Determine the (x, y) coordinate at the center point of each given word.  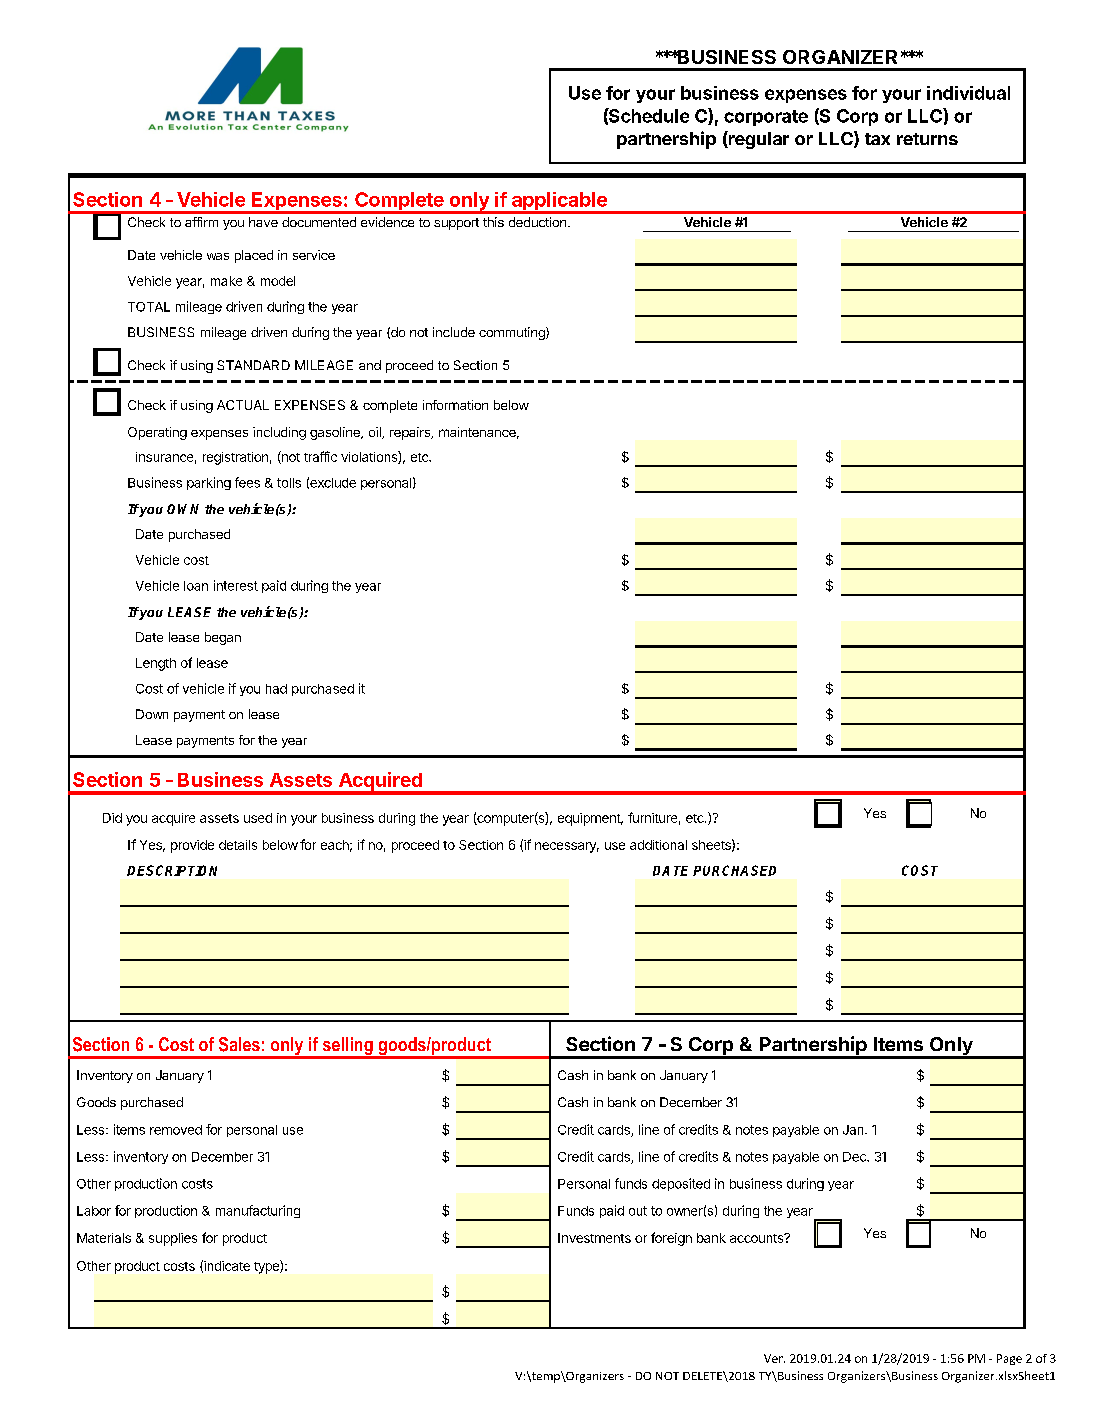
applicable (559, 202)
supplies (173, 1239)
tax (877, 139)
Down (152, 714)
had (276, 689)
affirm (201, 222)
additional (658, 845)
